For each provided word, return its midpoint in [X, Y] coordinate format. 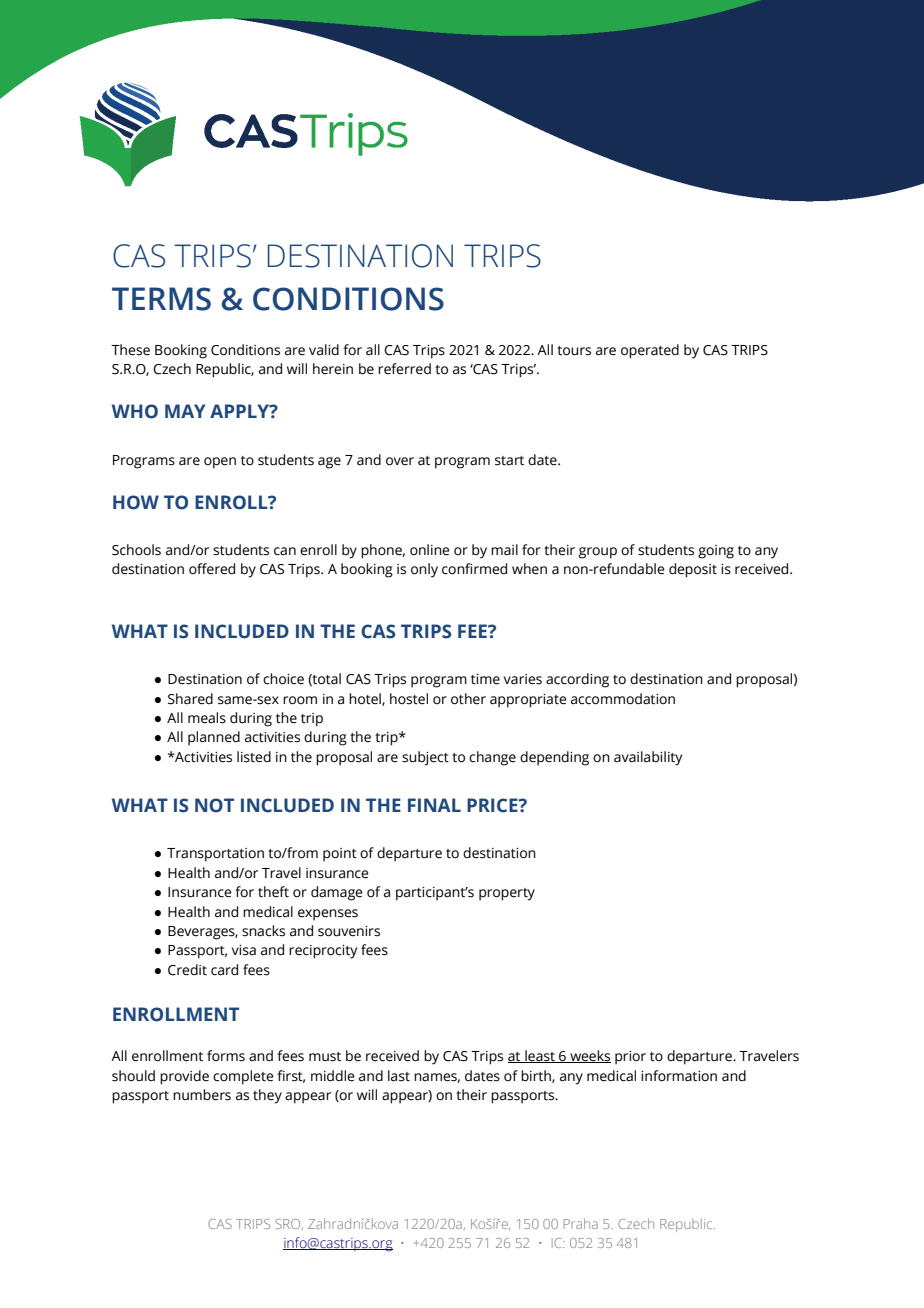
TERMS [161, 299]
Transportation [215, 855]
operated [650, 351]
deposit [693, 570]
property [507, 894]
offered [212, 569]
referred [404, 369]
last [399, 1076]
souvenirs [349, 931]
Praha [581, 1223]
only [424, 570]
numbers [202, 1095]
